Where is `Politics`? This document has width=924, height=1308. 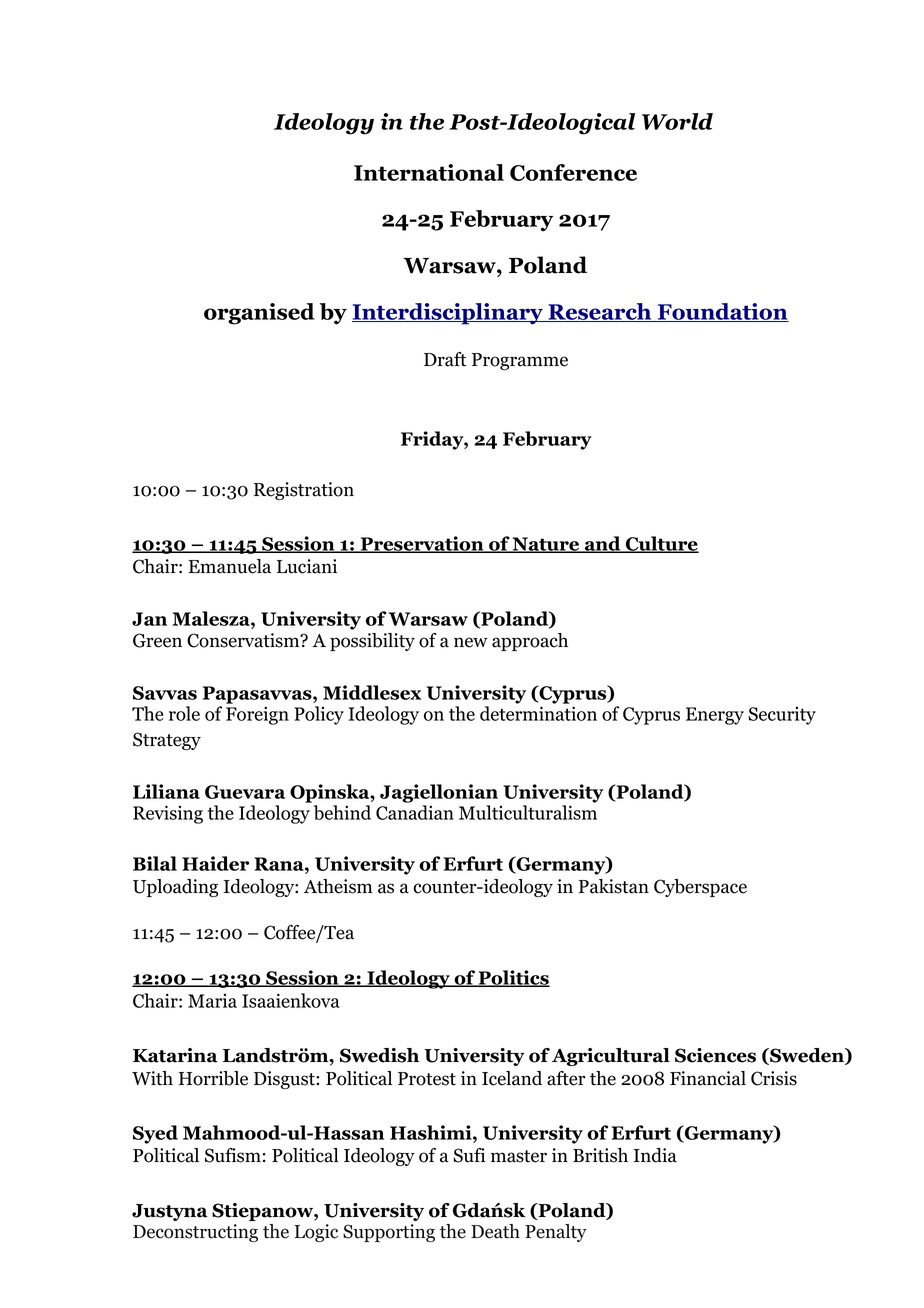 Politics is located at coordinates (513, 978).
